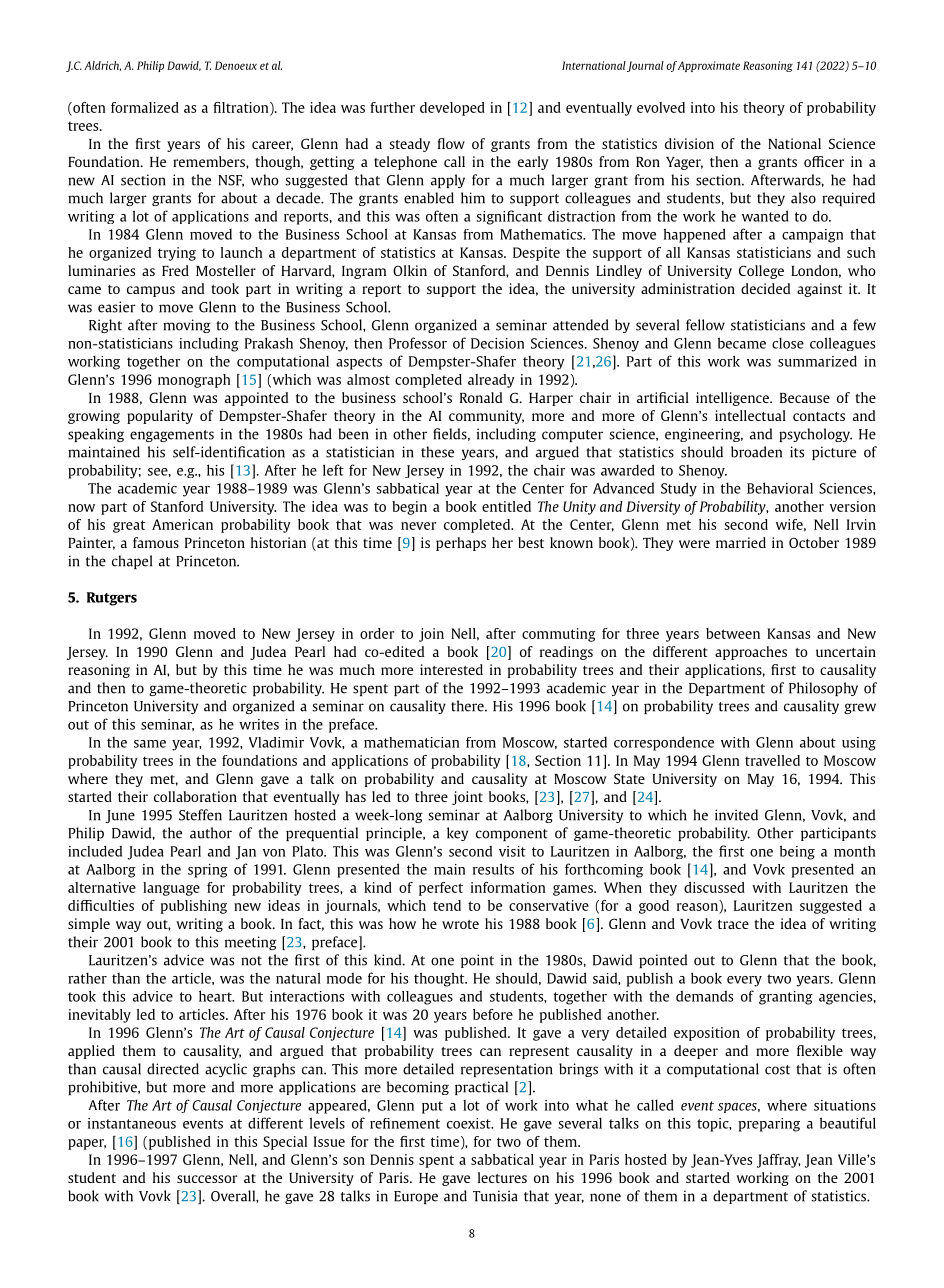  What do you see at coordinates (769, 1125) in the screenshot?
I see `preparing` at bounding box center [769, 1125].
